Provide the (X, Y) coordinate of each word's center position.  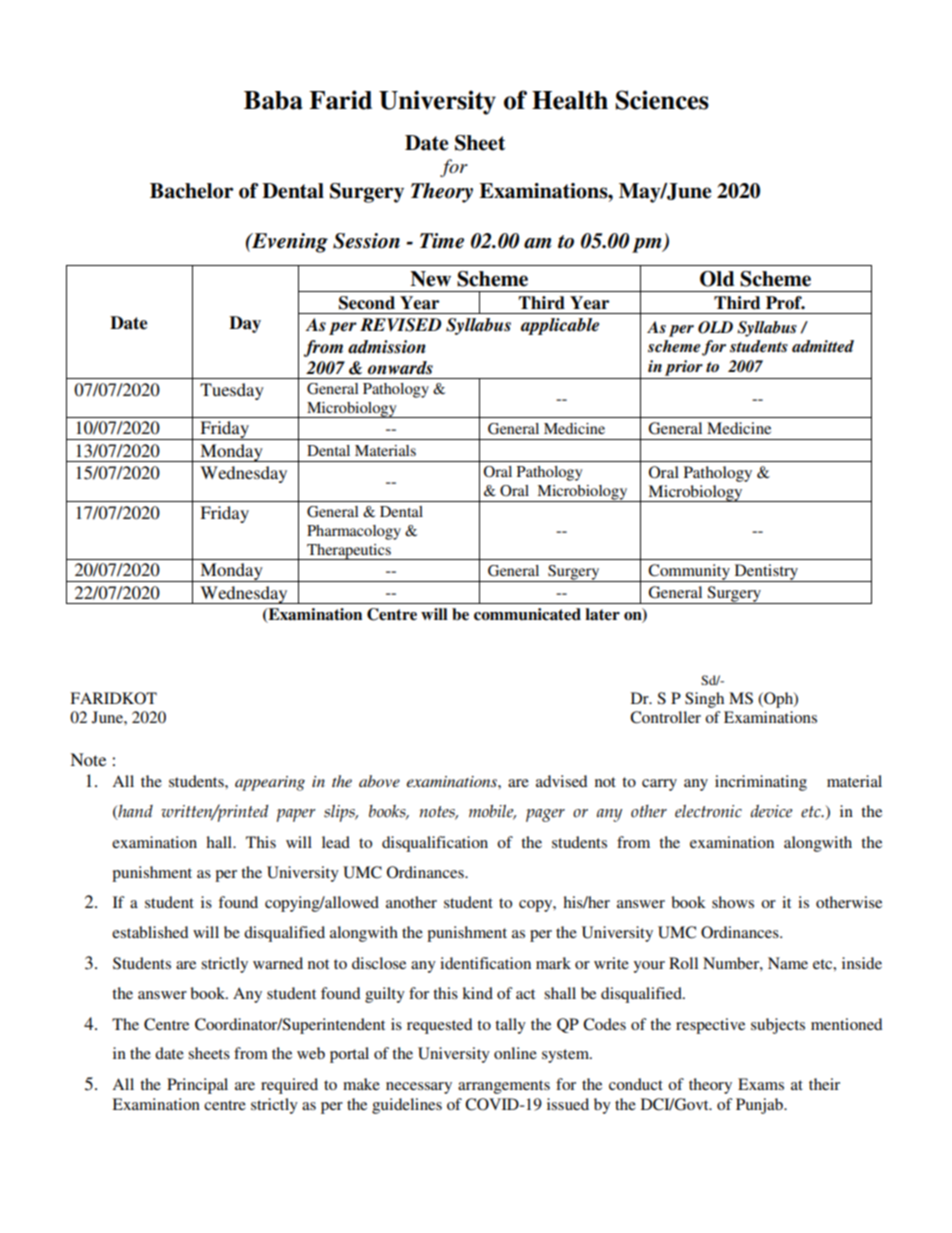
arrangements (504, 1087)
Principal (197, 1086)
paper (296, 815)
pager (545, 815)
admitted (823, 346)
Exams (761, 1084)
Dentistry (766, 573)
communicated (527, 614)
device (771, 811)
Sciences (662, 100)
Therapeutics (349, 552)
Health (570, 100)
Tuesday (232, 391)
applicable (560, 326)
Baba (273, 100)
